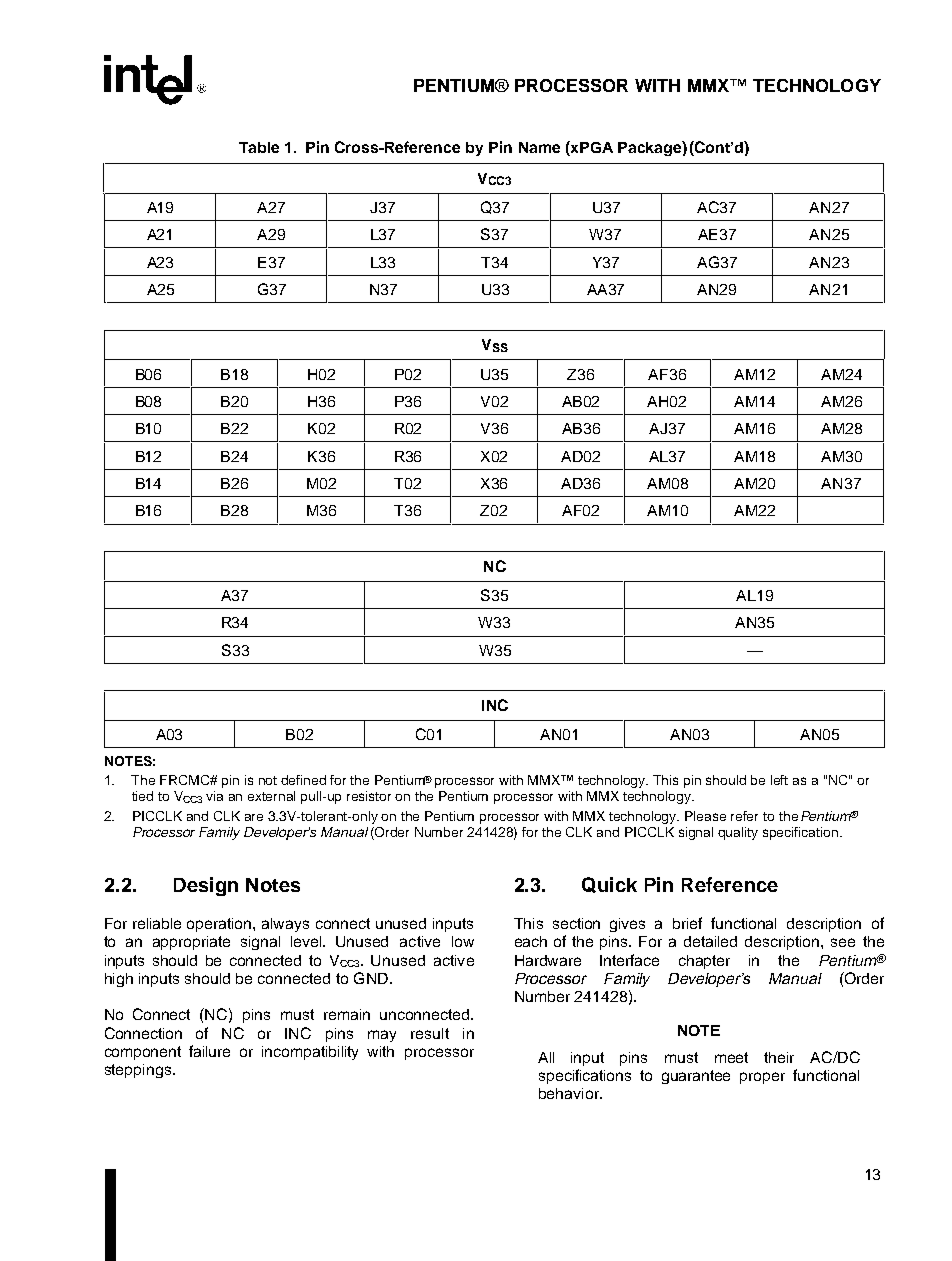 The image size is (952, 1261). Describe the element at coordinates (206, 886) in the screenshot. I see `Design` at that location.
